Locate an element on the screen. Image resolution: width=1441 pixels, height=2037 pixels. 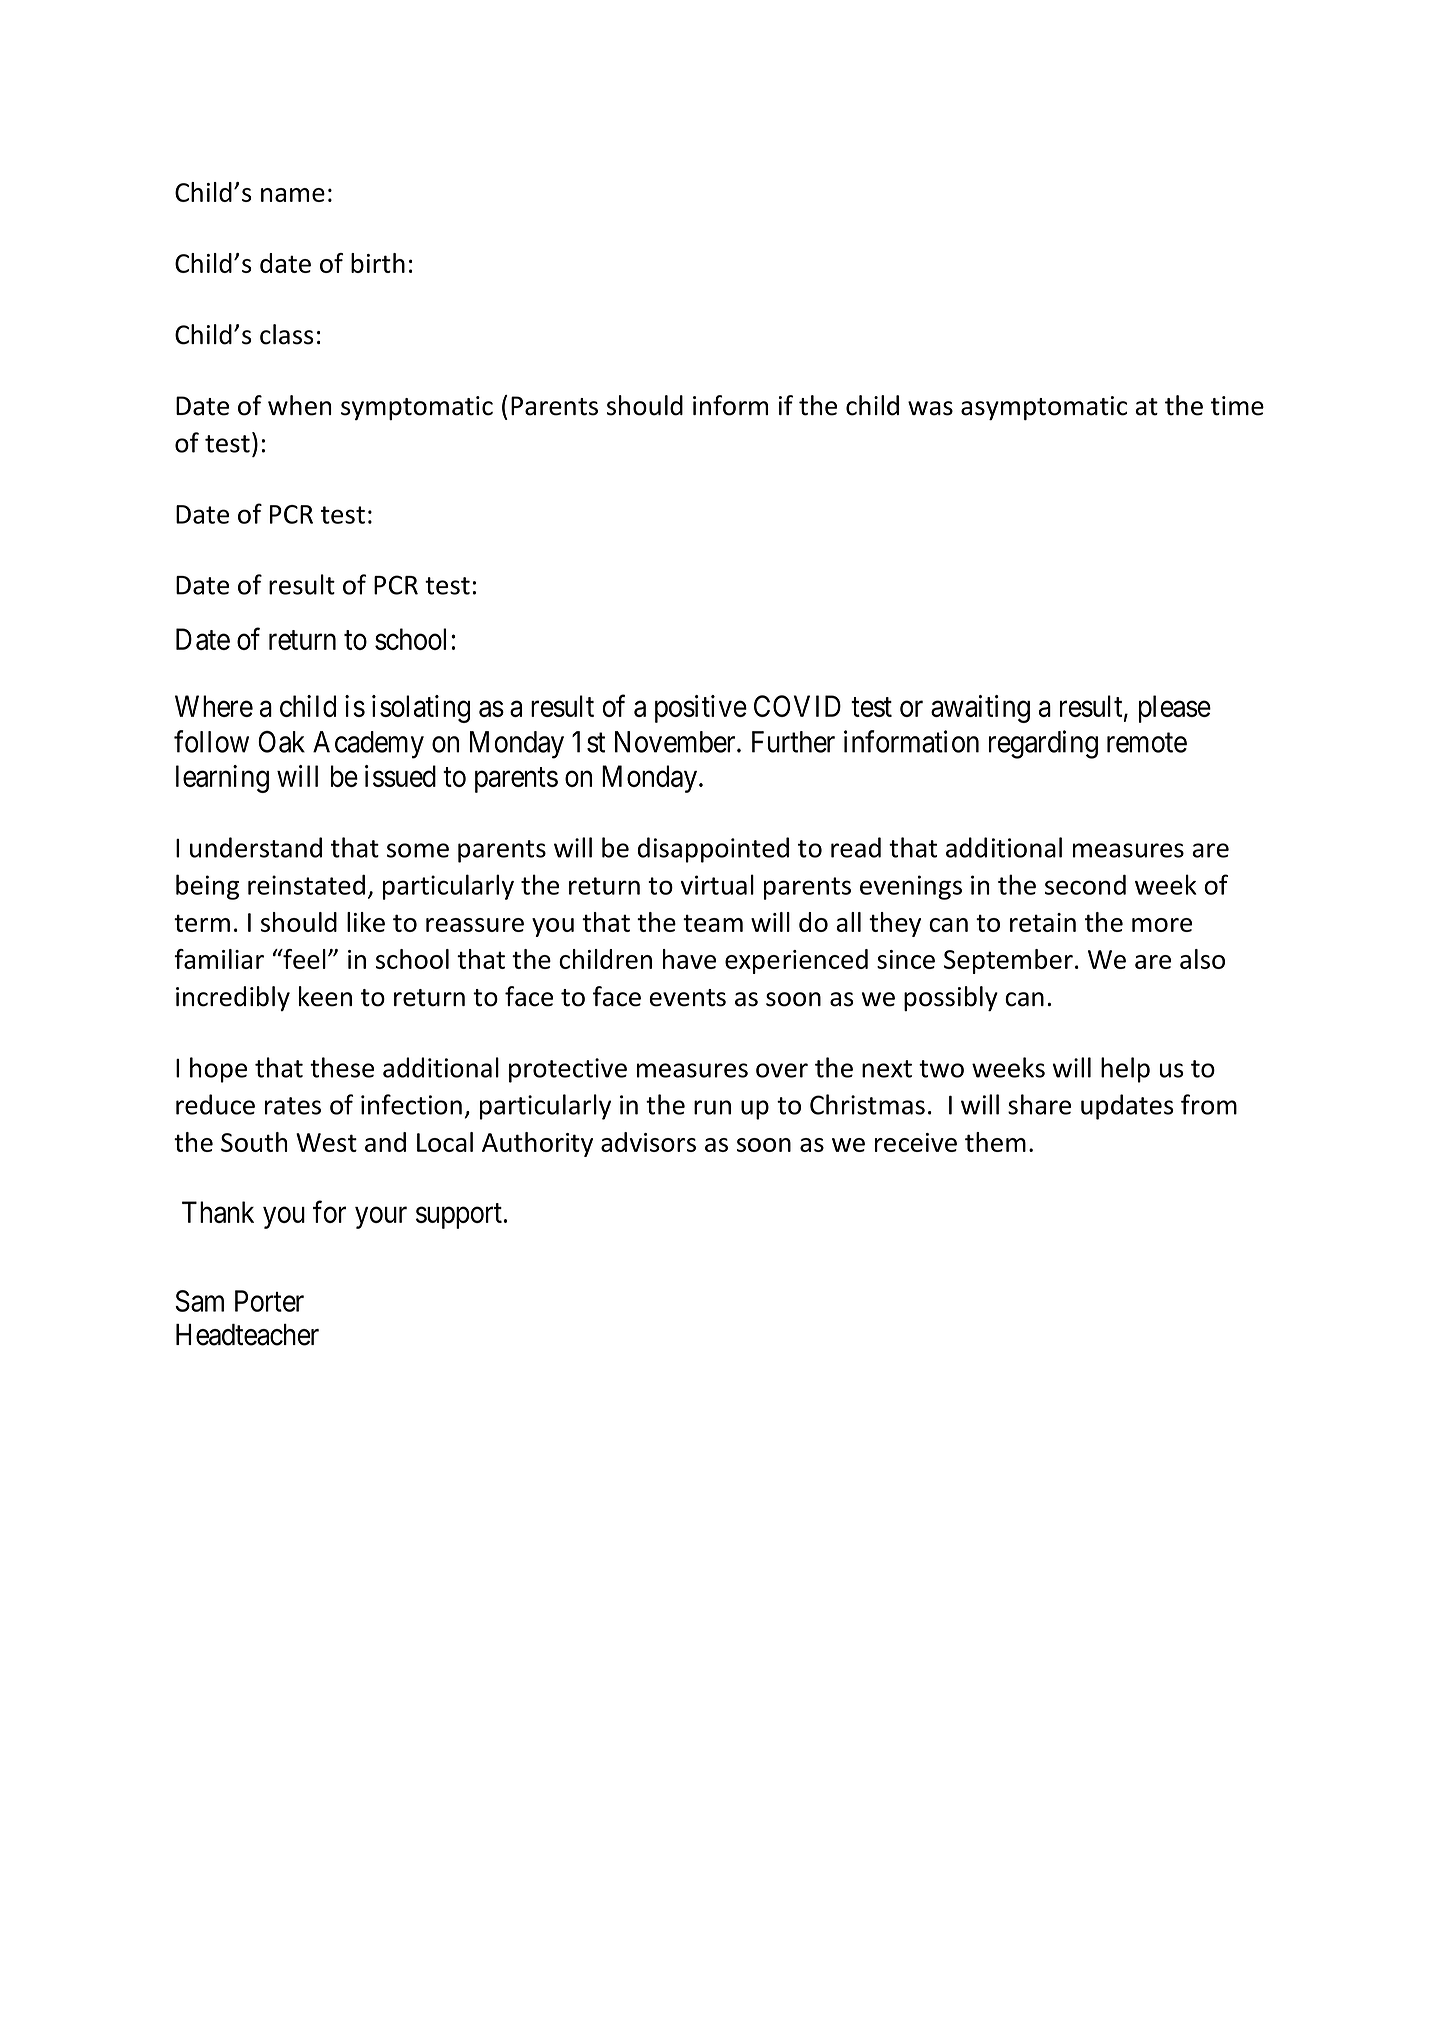
advisors is located at coordinates (648, 1142).
